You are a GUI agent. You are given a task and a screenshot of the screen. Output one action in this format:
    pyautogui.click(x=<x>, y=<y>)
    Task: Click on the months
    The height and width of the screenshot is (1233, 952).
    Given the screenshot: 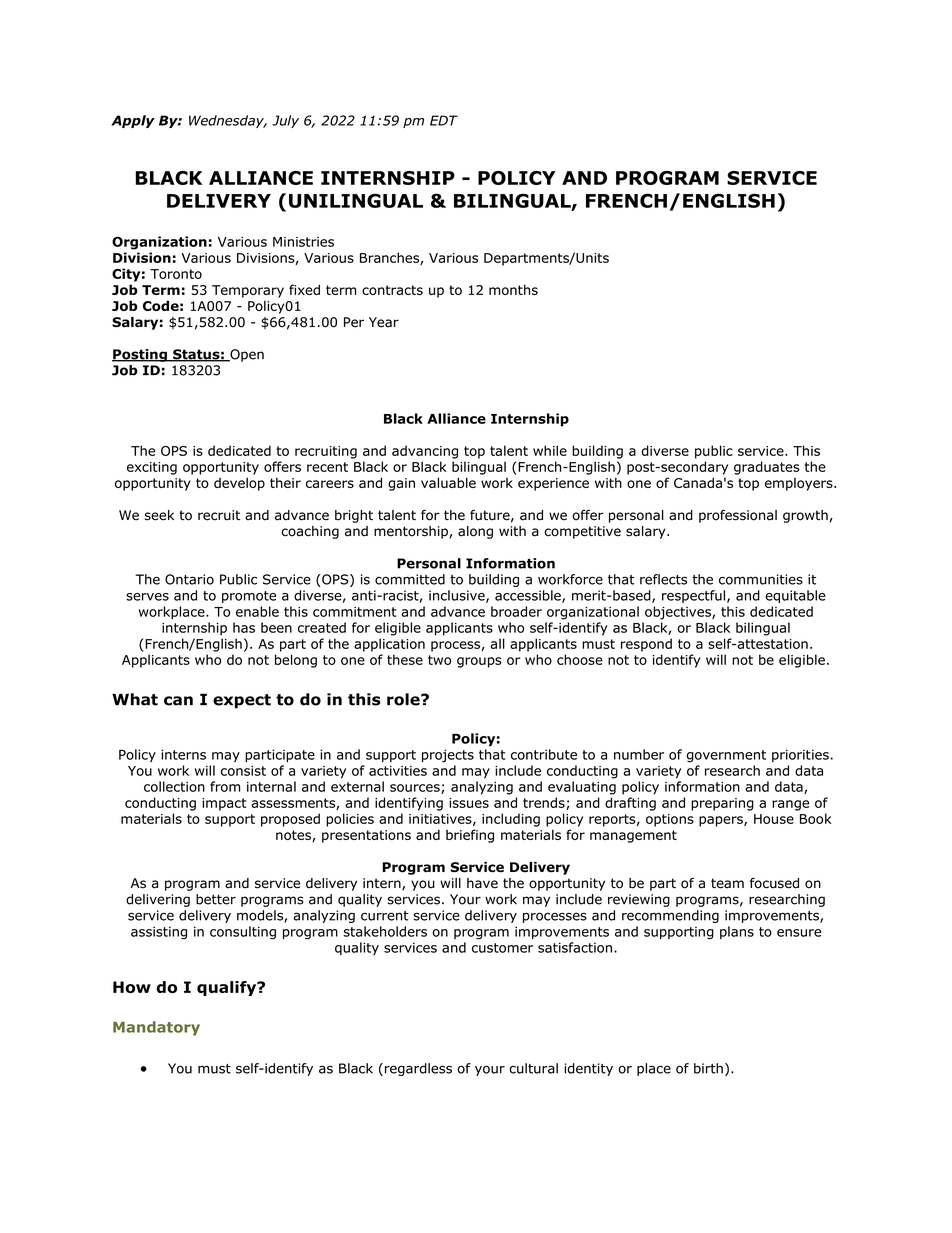 What is the action you would take?
    pyautogui.click(x=513, y=289)
